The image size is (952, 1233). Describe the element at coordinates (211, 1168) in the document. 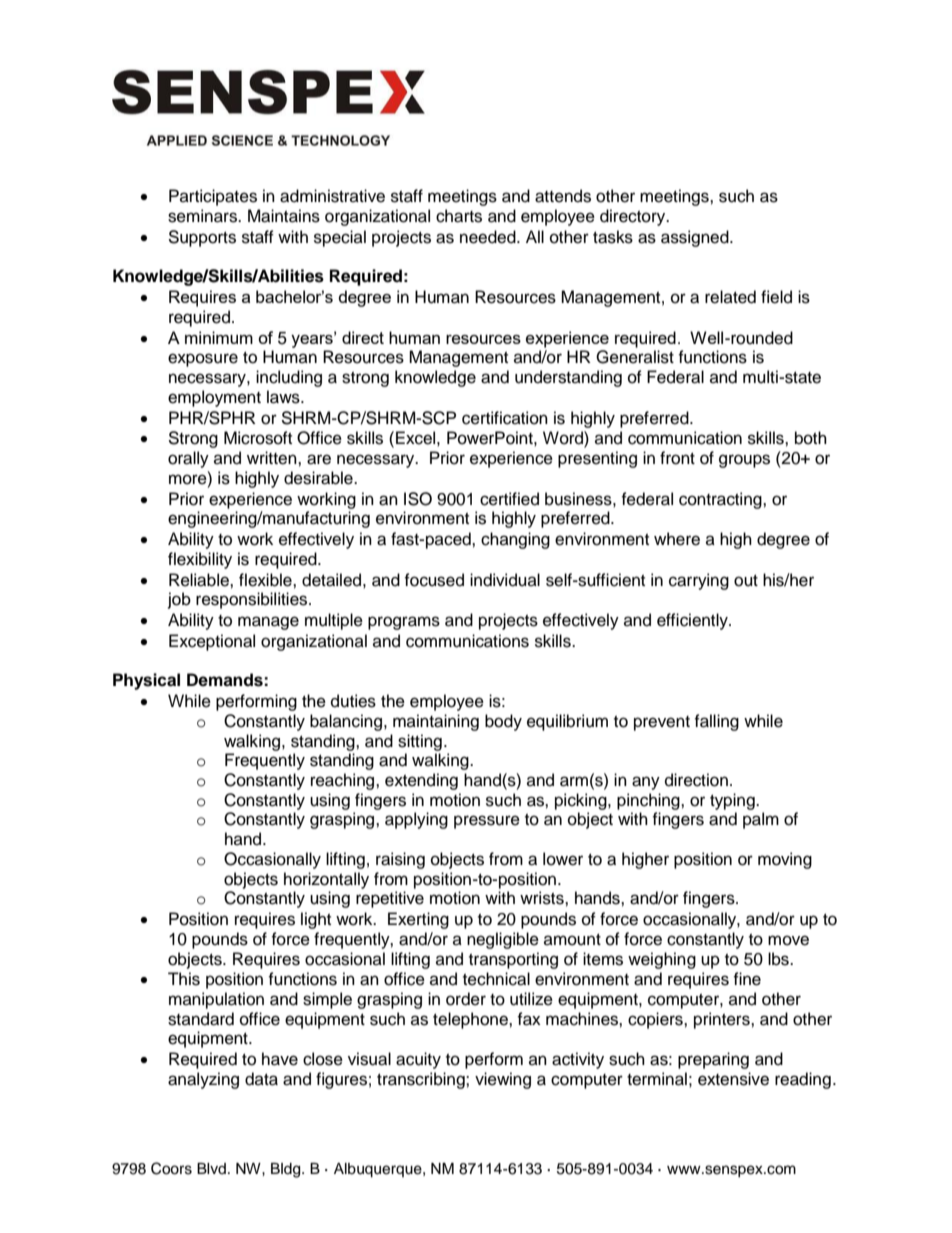

I see `Blvd` at that location.
